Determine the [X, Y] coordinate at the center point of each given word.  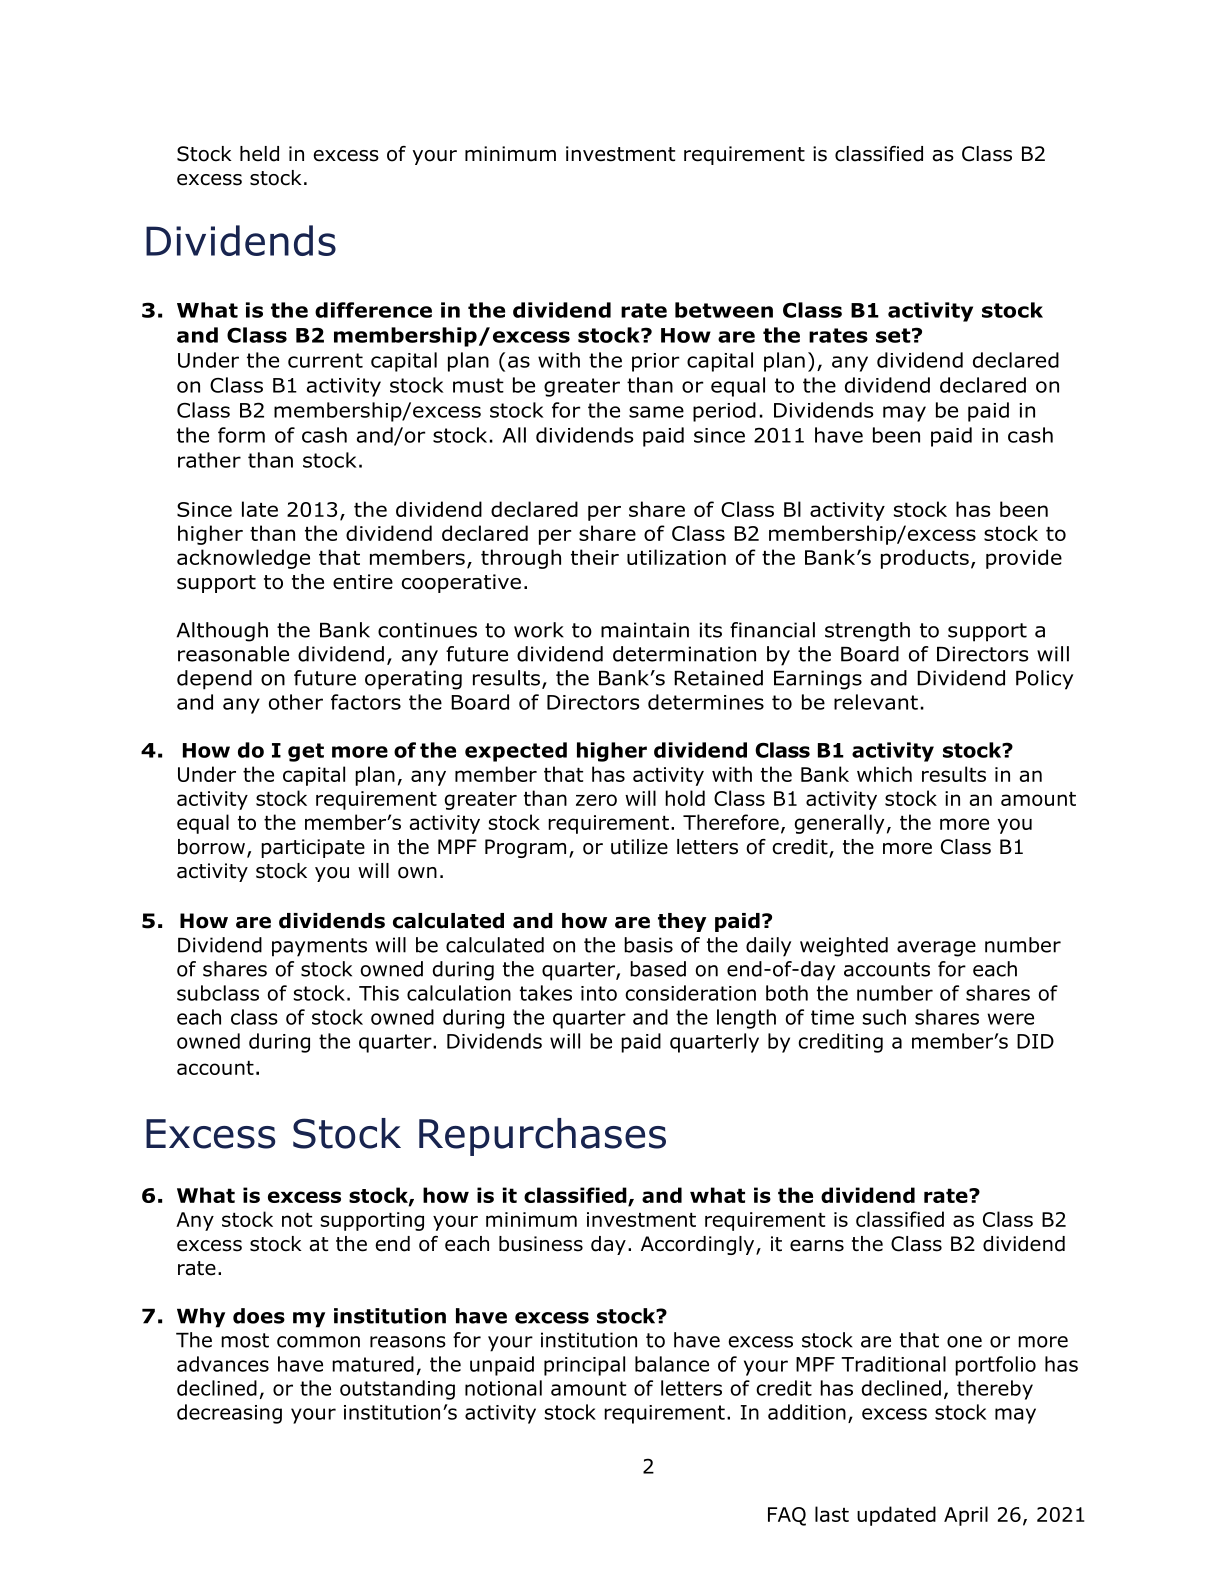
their [595, 557]
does [259, 1316]
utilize [639, 847]
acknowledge [243, 559]
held [259, 154]
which [884, 774]
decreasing [229, 1414]
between [724, 310]
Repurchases [542, 1137]
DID [1035, 1041]
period [724, 412]
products [925, 559]
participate [313, 848]
